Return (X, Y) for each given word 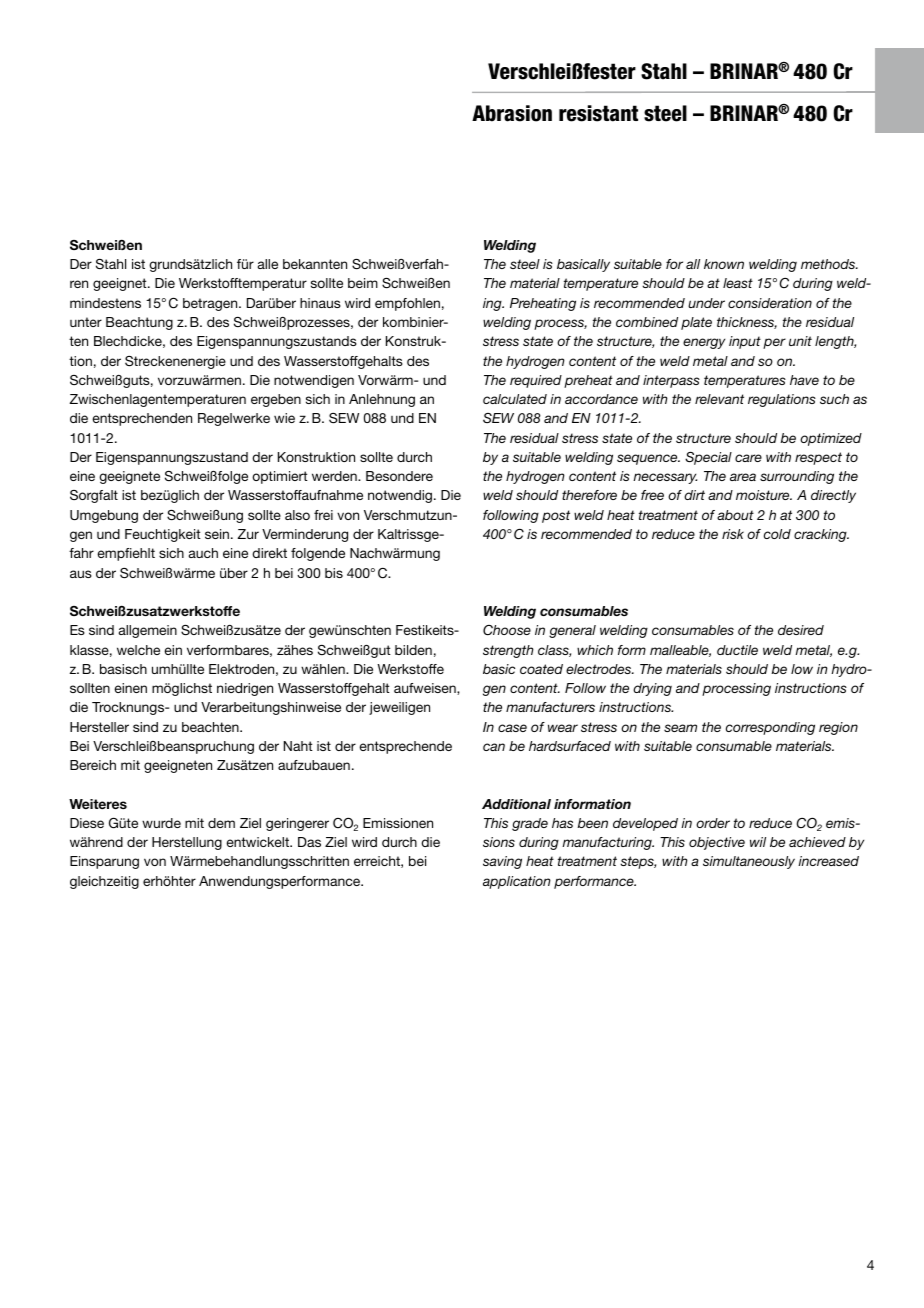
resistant (598, 113)
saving (502, 862)
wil (758, 842)
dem (221, 823)
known (724, 264)
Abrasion (512, 113)
